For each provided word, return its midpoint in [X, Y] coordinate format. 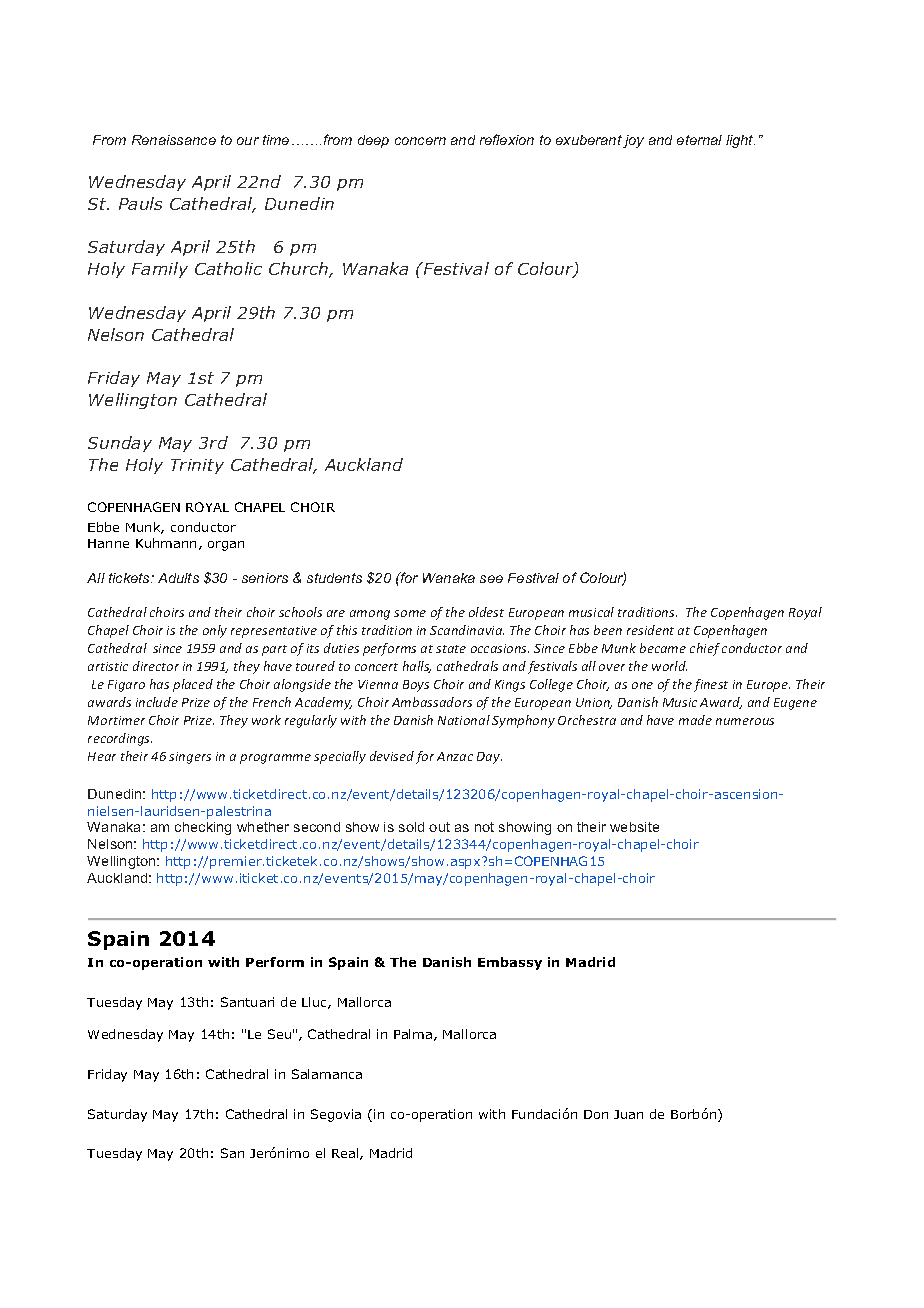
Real [346, 1154]
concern [420, 141]
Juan [628, 1114]
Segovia [336, 1115]
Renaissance [174, 140]
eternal [699, 140]
